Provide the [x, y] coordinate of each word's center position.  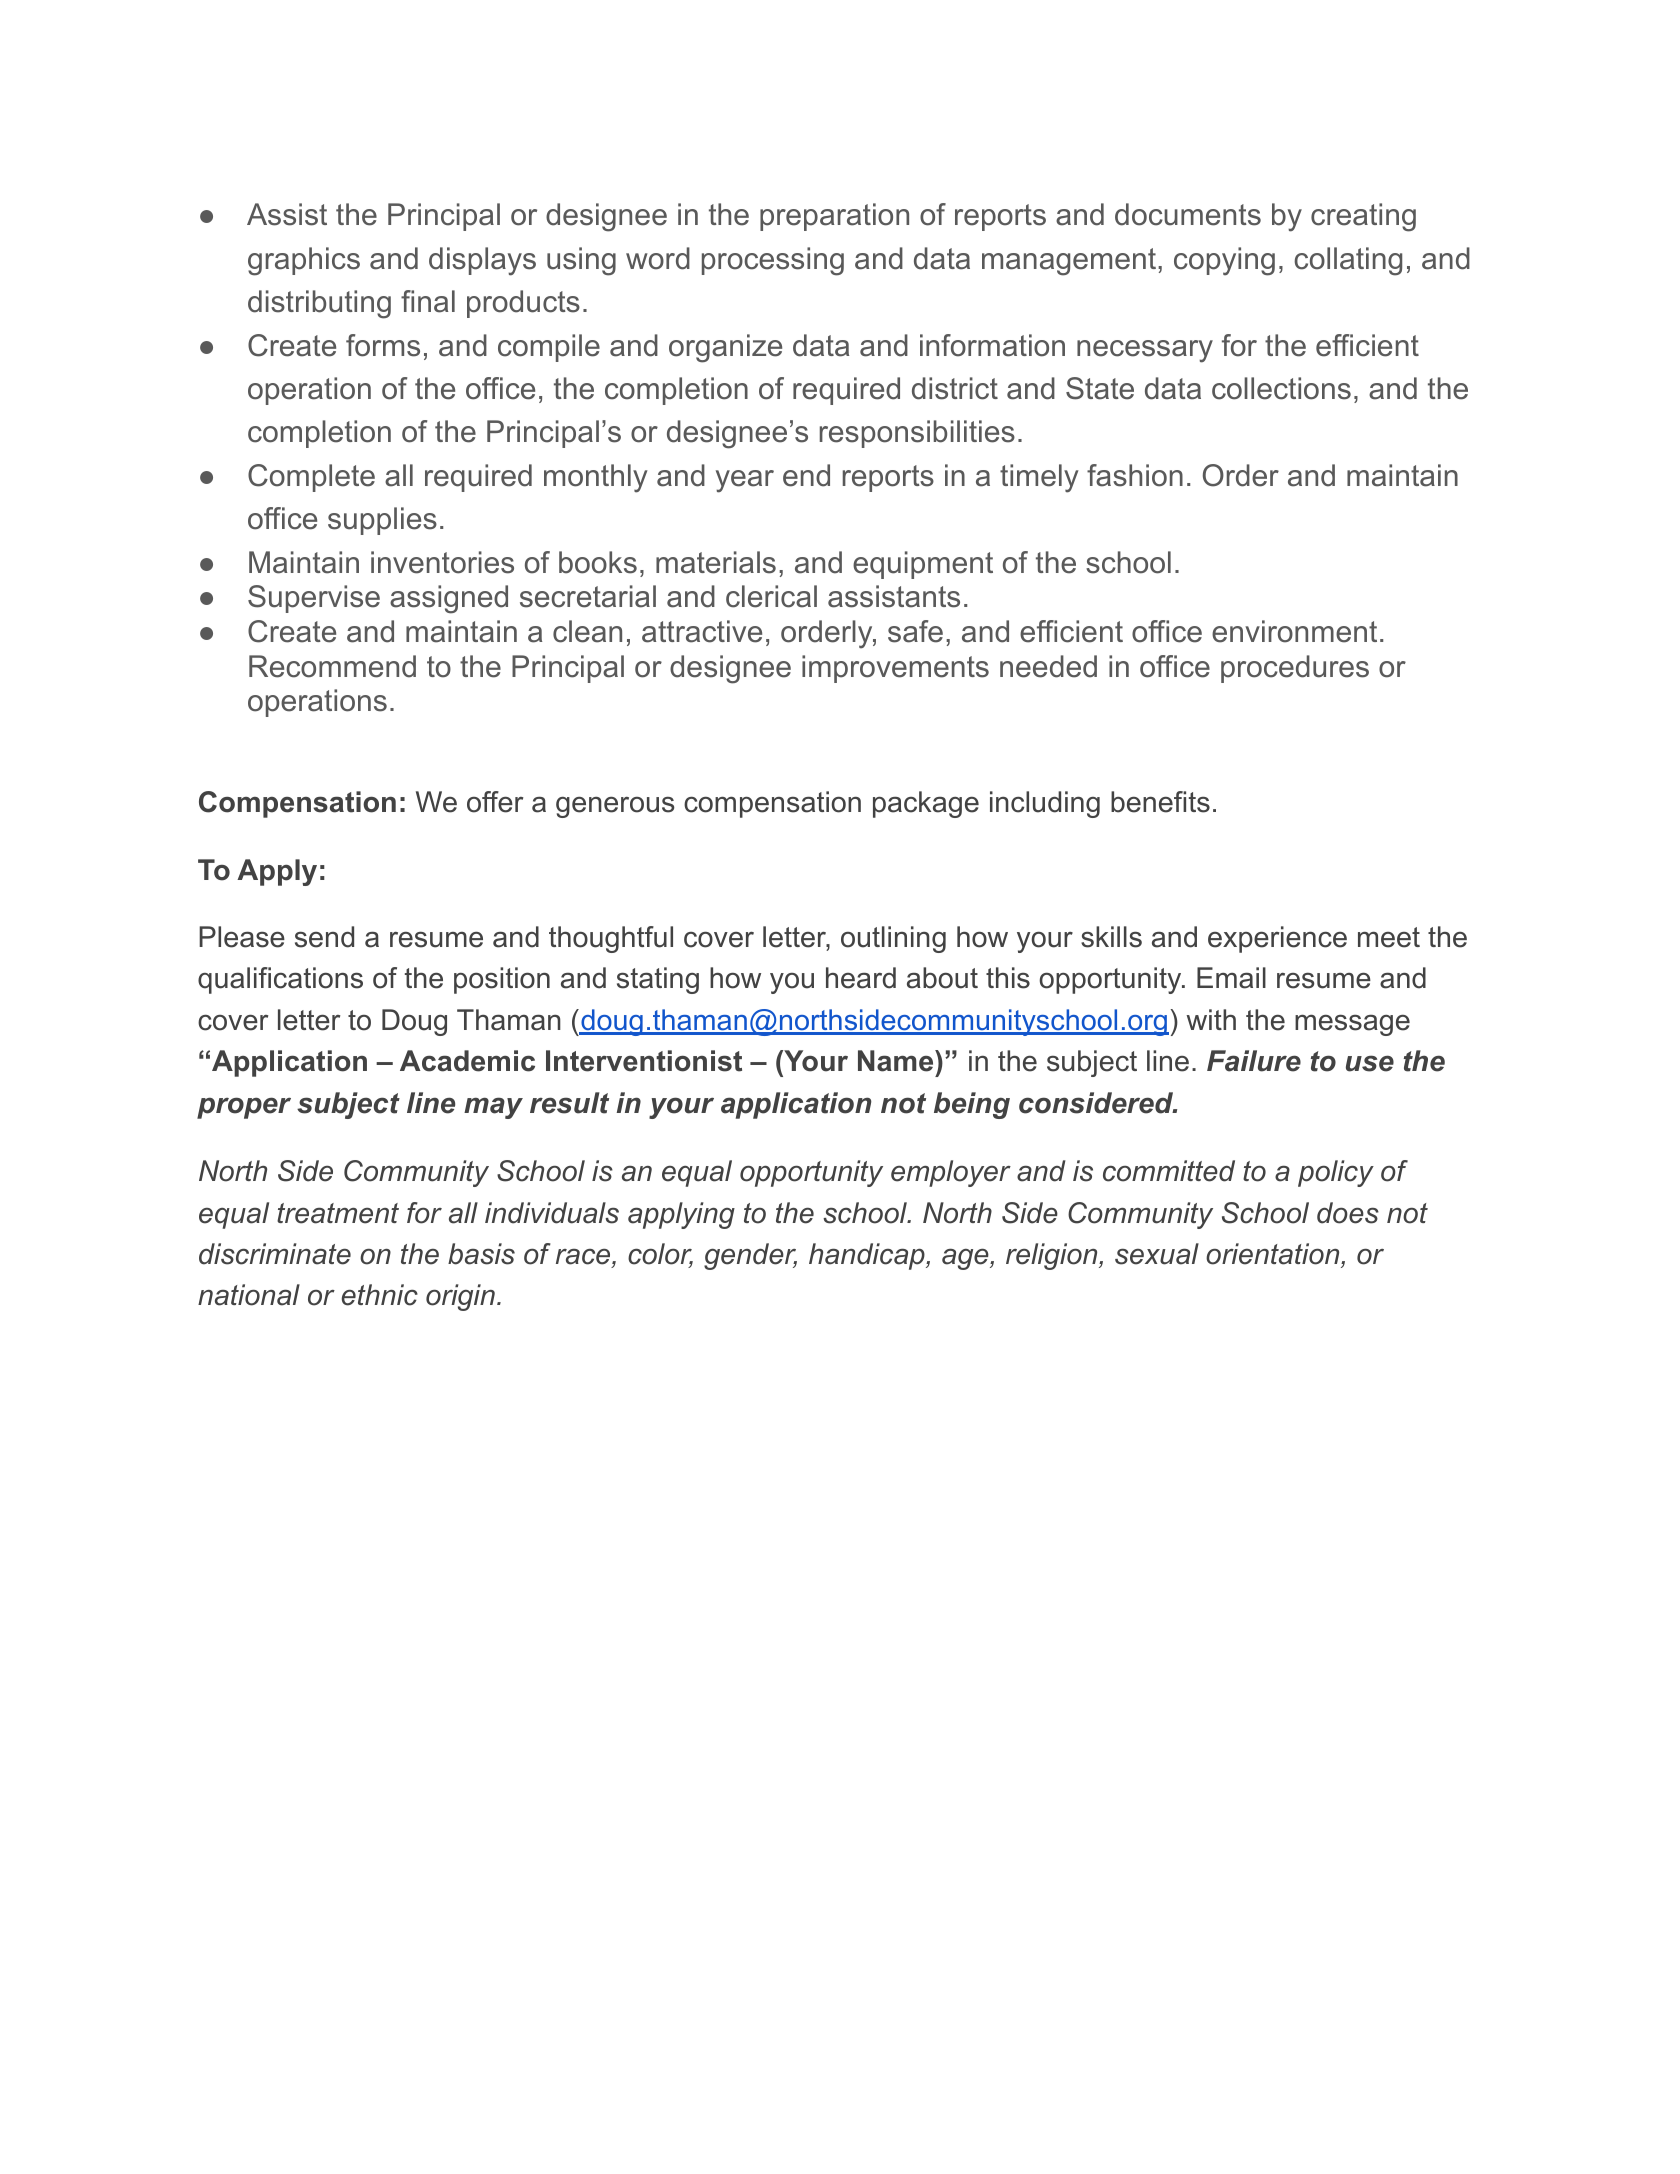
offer [495, 802]
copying [1224, 261]
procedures [1295, 669]
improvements [895, 669]
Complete [311, 478]
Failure [1254, 1061]
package [926, 804]
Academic [467, 1061]
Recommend [332, 666]
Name [897, 1061]
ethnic [380, 1295]
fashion [1135, 475]
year [745, 481]
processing [773, 261]
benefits [1160, 802]
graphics [304, 261]
